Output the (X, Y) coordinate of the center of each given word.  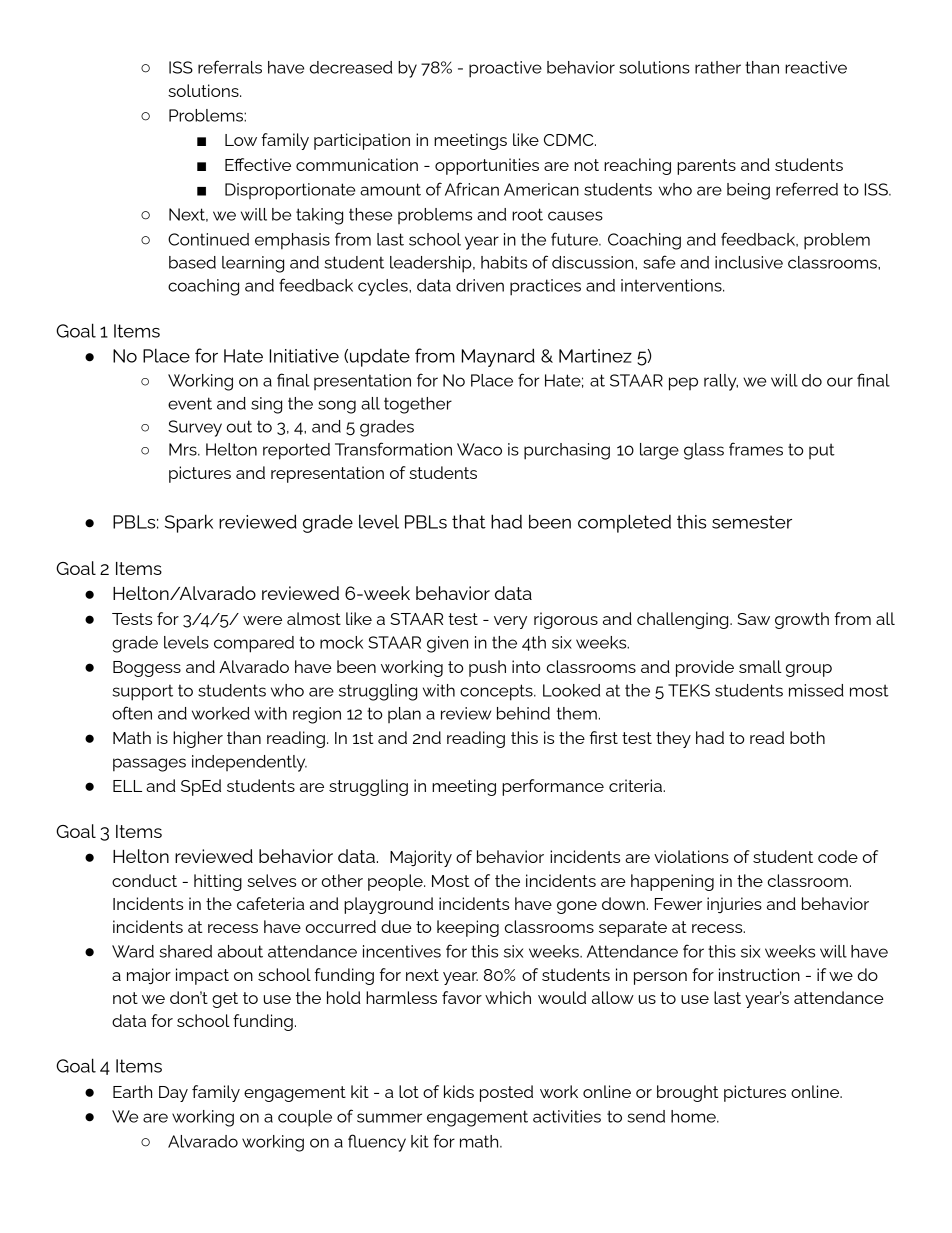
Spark (189, 523)
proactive (505, 69)
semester (752, 522)
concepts (497, 692)
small (760, 666)
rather (718, 67)
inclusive (749, 262)
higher (198, 739)
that (469, 521)
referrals (230, 67)
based (192, 262)
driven (480, 285)
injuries (734, 905)
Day (173, 1094)
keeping (468, 928)
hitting (218, 882)
